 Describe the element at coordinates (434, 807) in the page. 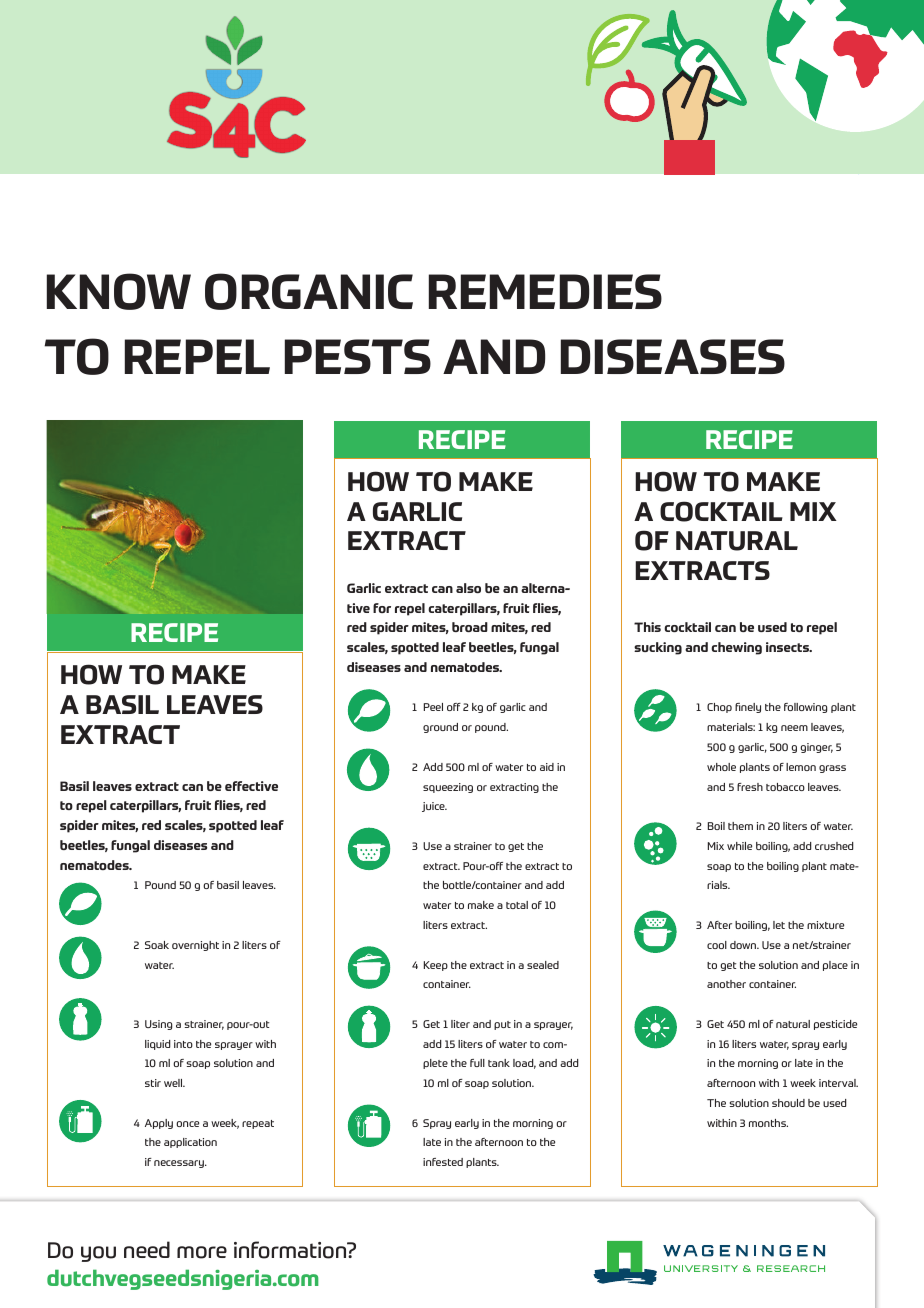

I see `juice` at that location.
